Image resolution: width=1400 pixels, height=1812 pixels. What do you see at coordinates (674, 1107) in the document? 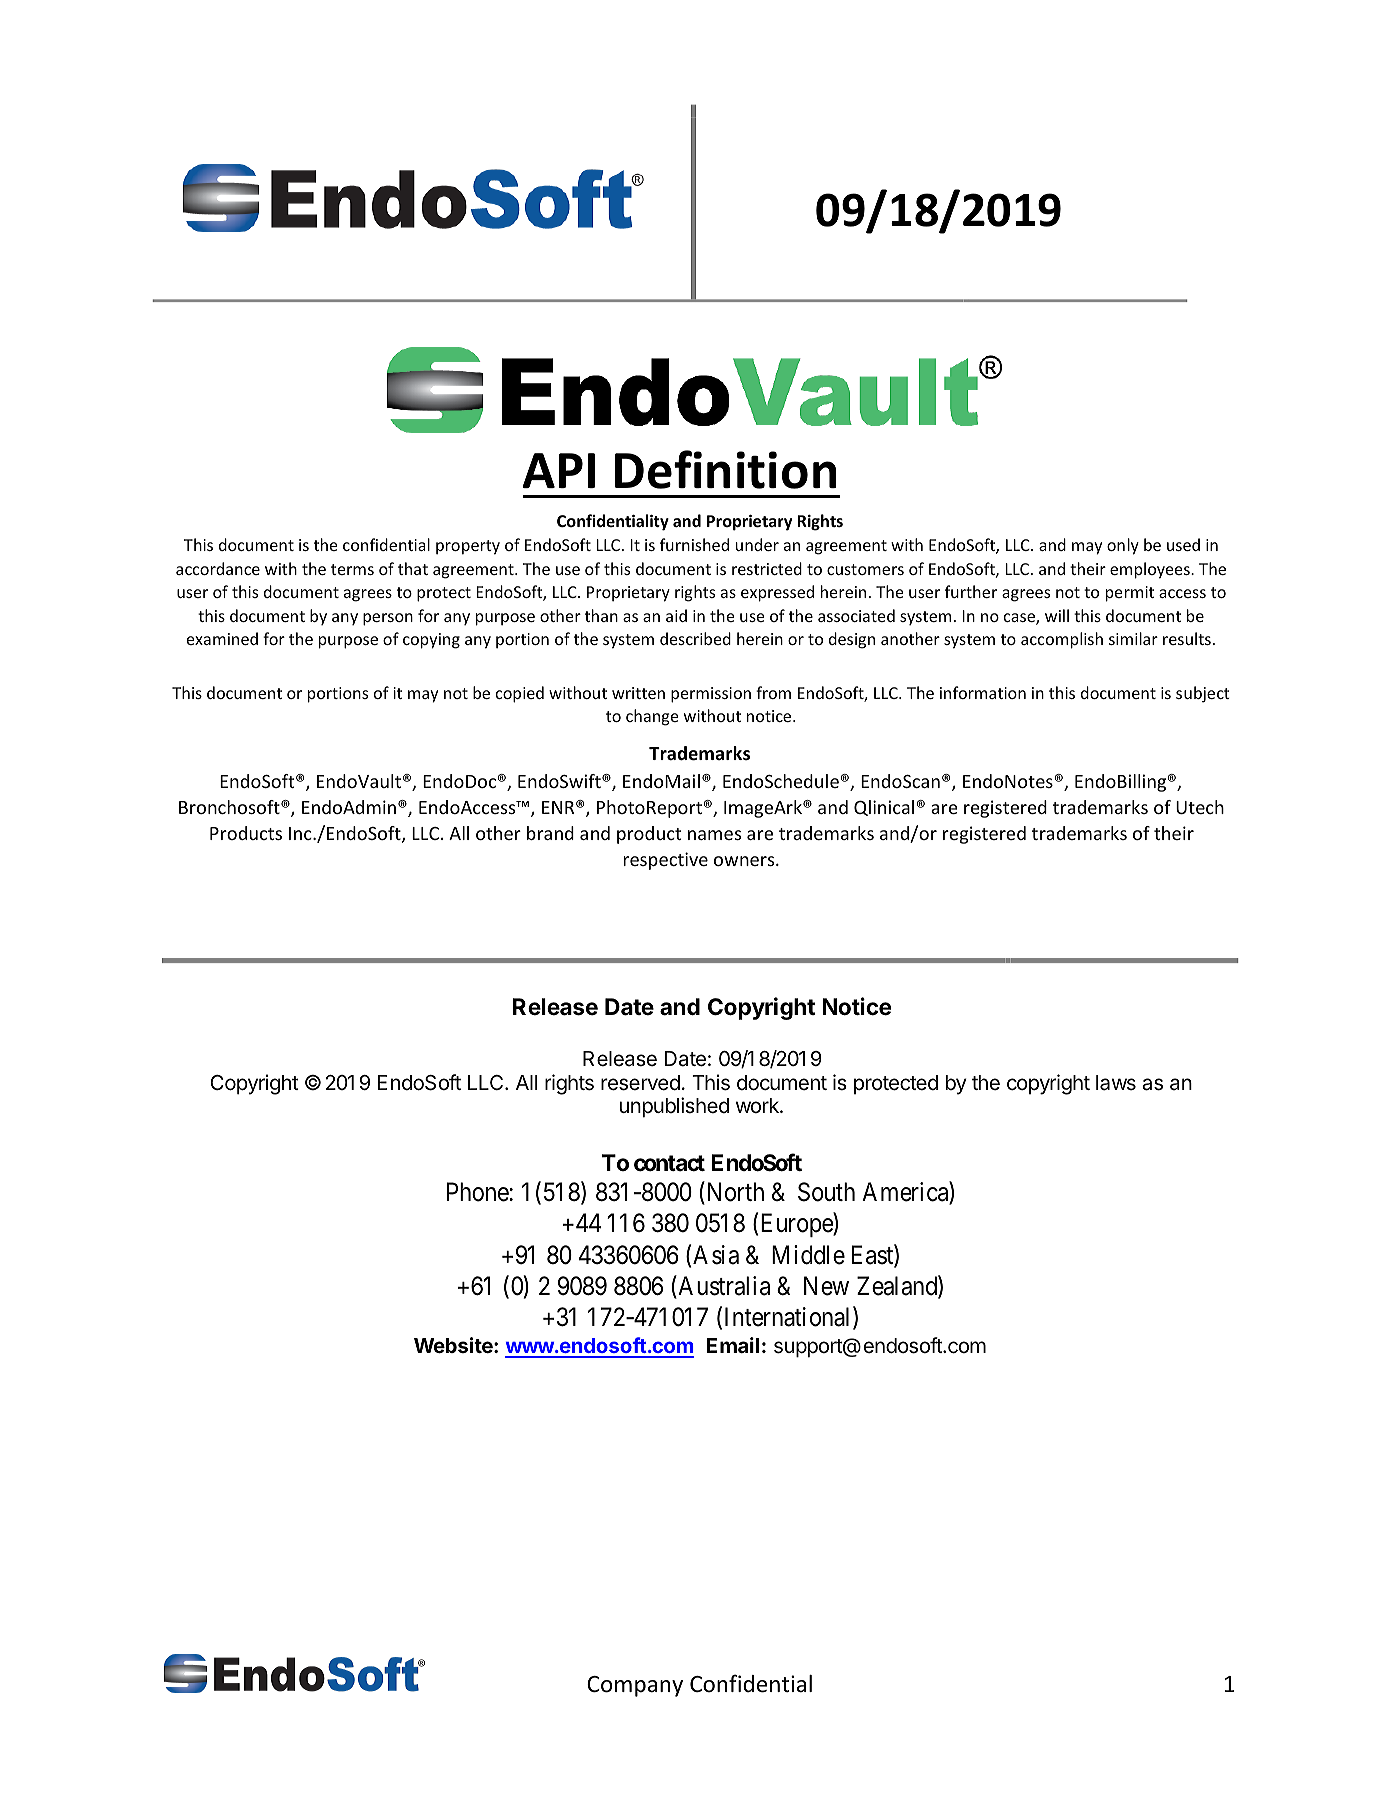
I see `unpublished` at bounding box center [674, 1107].
